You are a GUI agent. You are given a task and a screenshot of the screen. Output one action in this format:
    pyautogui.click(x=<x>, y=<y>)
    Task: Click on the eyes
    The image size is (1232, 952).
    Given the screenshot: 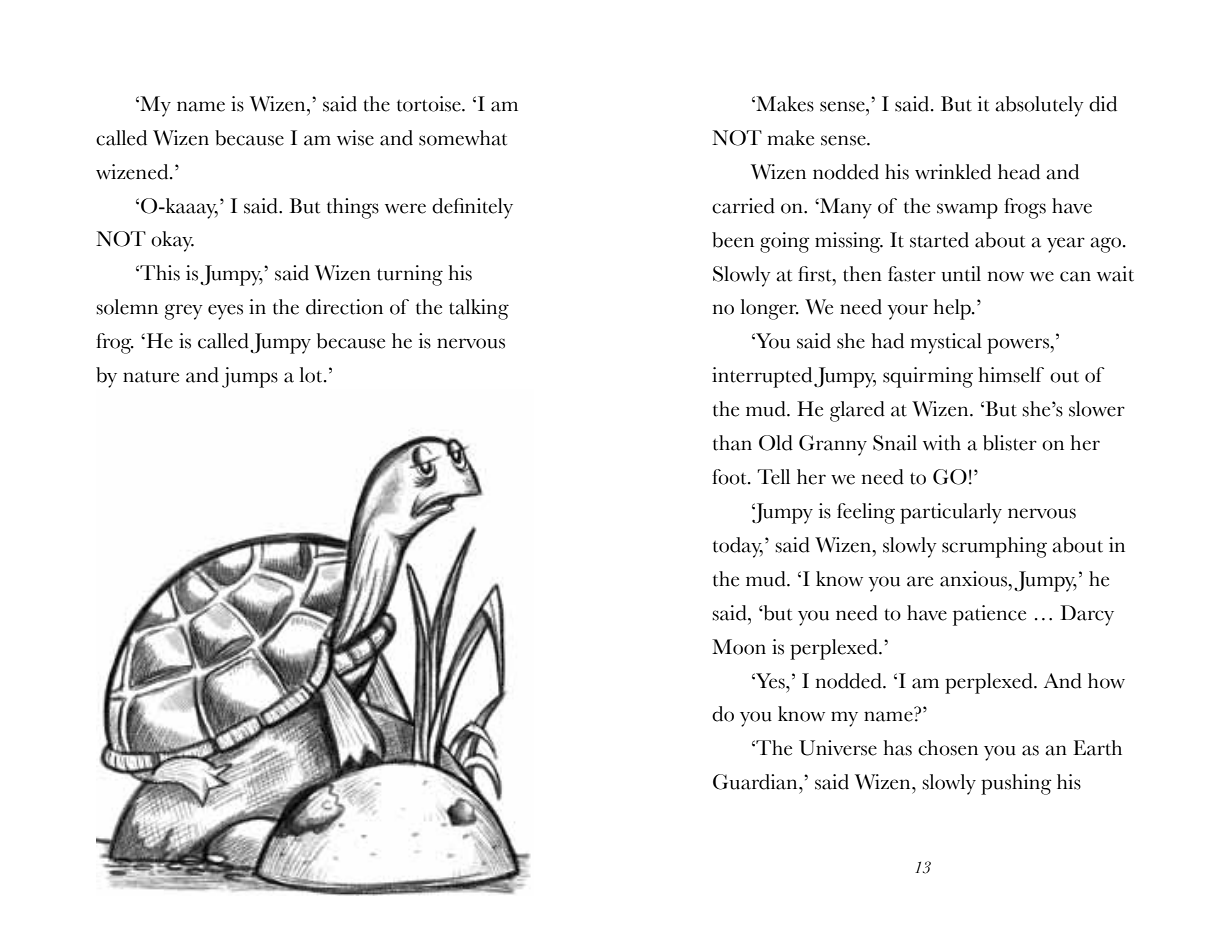 What is the action you would take?
    pyautogui.click(x=225, y=312)
